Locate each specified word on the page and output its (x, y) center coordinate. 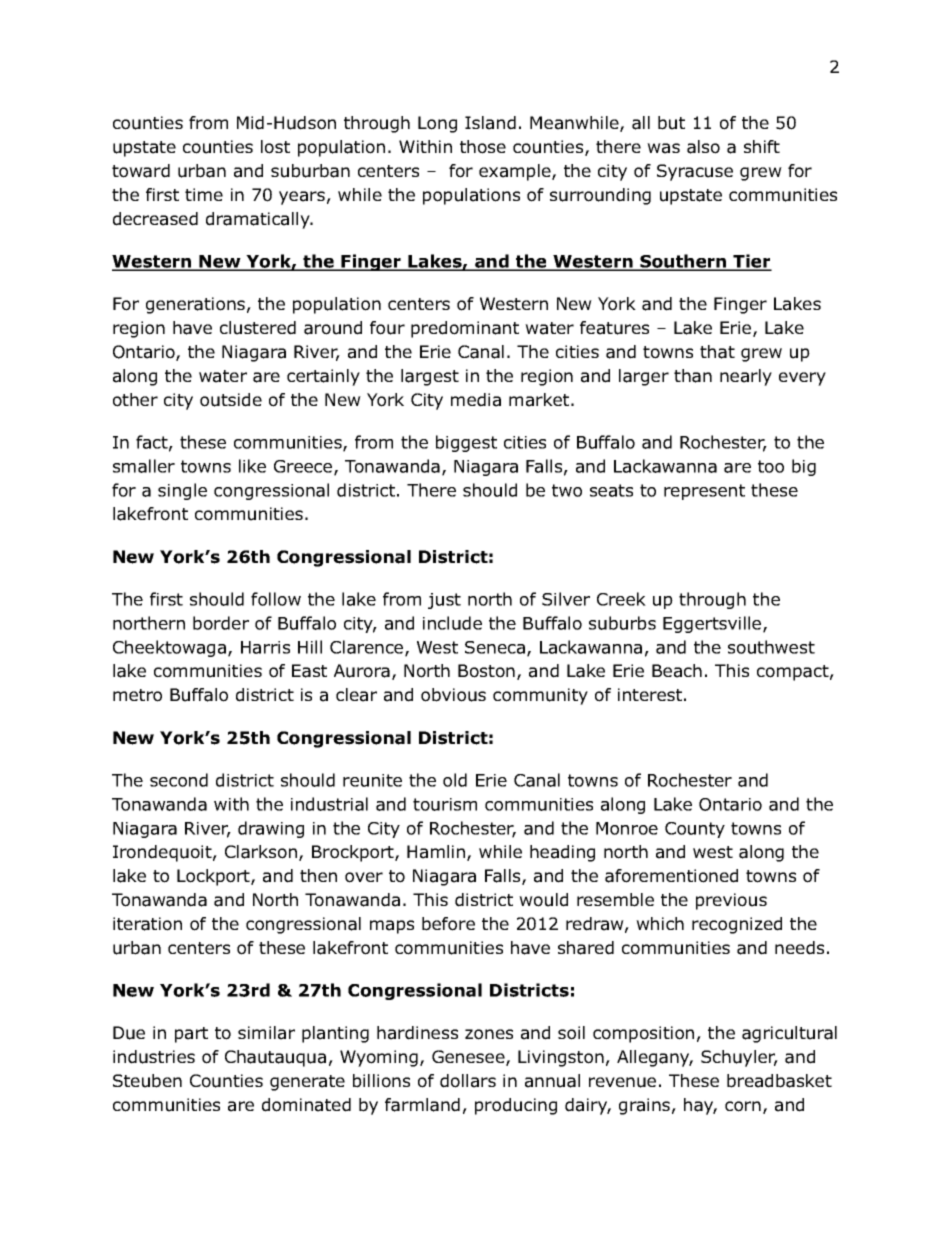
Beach (677, 671)
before (448, 924)
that (717, 352)
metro (137, 695)
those (483, 147)
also (703, 147)
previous (731, 901)
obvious (453, 695)
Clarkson (261, 852)
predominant (465, 329)
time (204, 194)
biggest (466, 443)
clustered (258, 328)
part (191, 1035)
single (182, 491)
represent (704, 492)
